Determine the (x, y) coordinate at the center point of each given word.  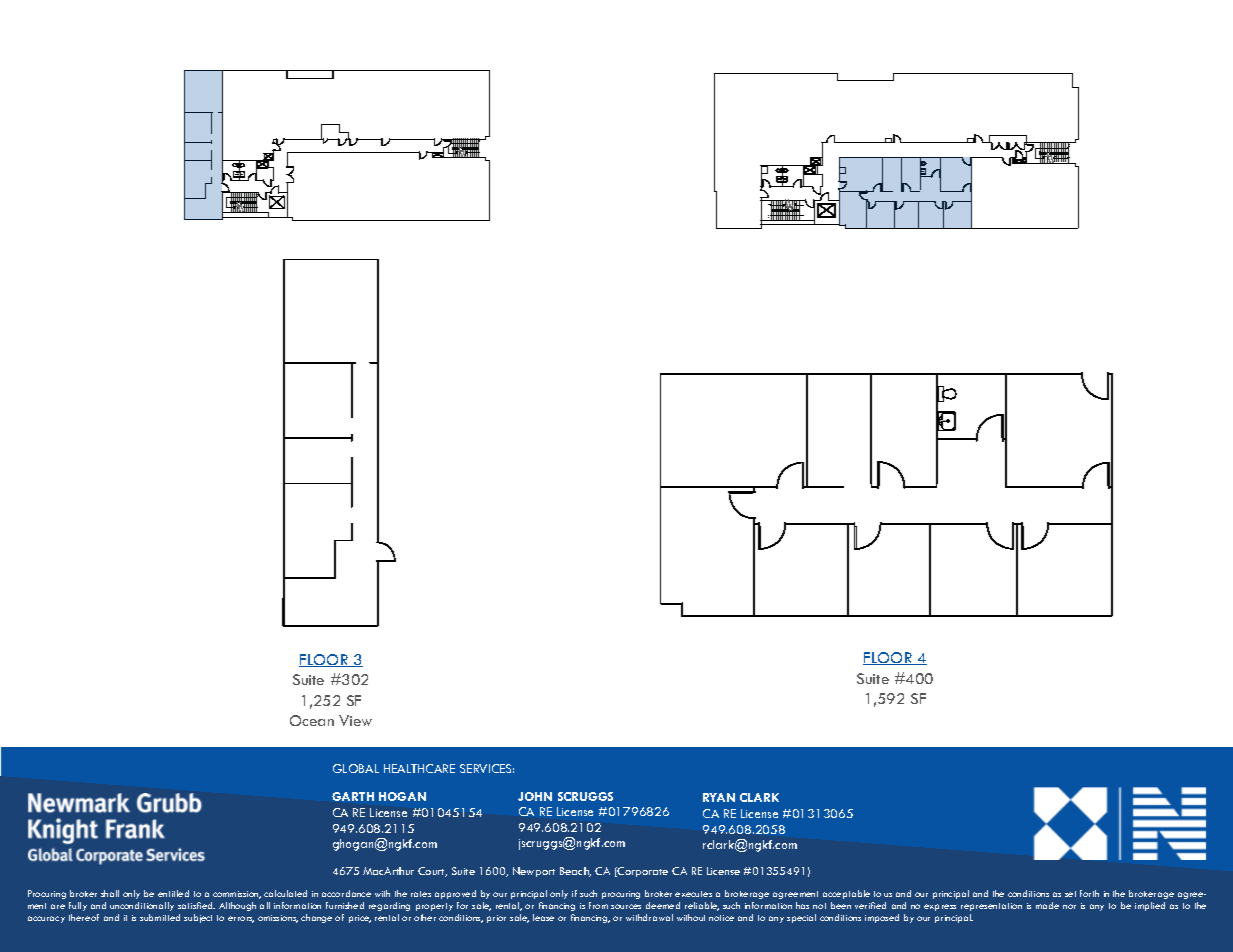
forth (1089, 893)
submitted (160, 917)
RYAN (719, 797)
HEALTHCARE (419, 768)
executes (693, 894)
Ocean (312, 720)
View (355, 720)
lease (543, 917)
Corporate (642, 872)
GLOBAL (356, 768)
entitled (173, 893)
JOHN (535, 796)
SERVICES (487, 768)
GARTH (353, 796)
